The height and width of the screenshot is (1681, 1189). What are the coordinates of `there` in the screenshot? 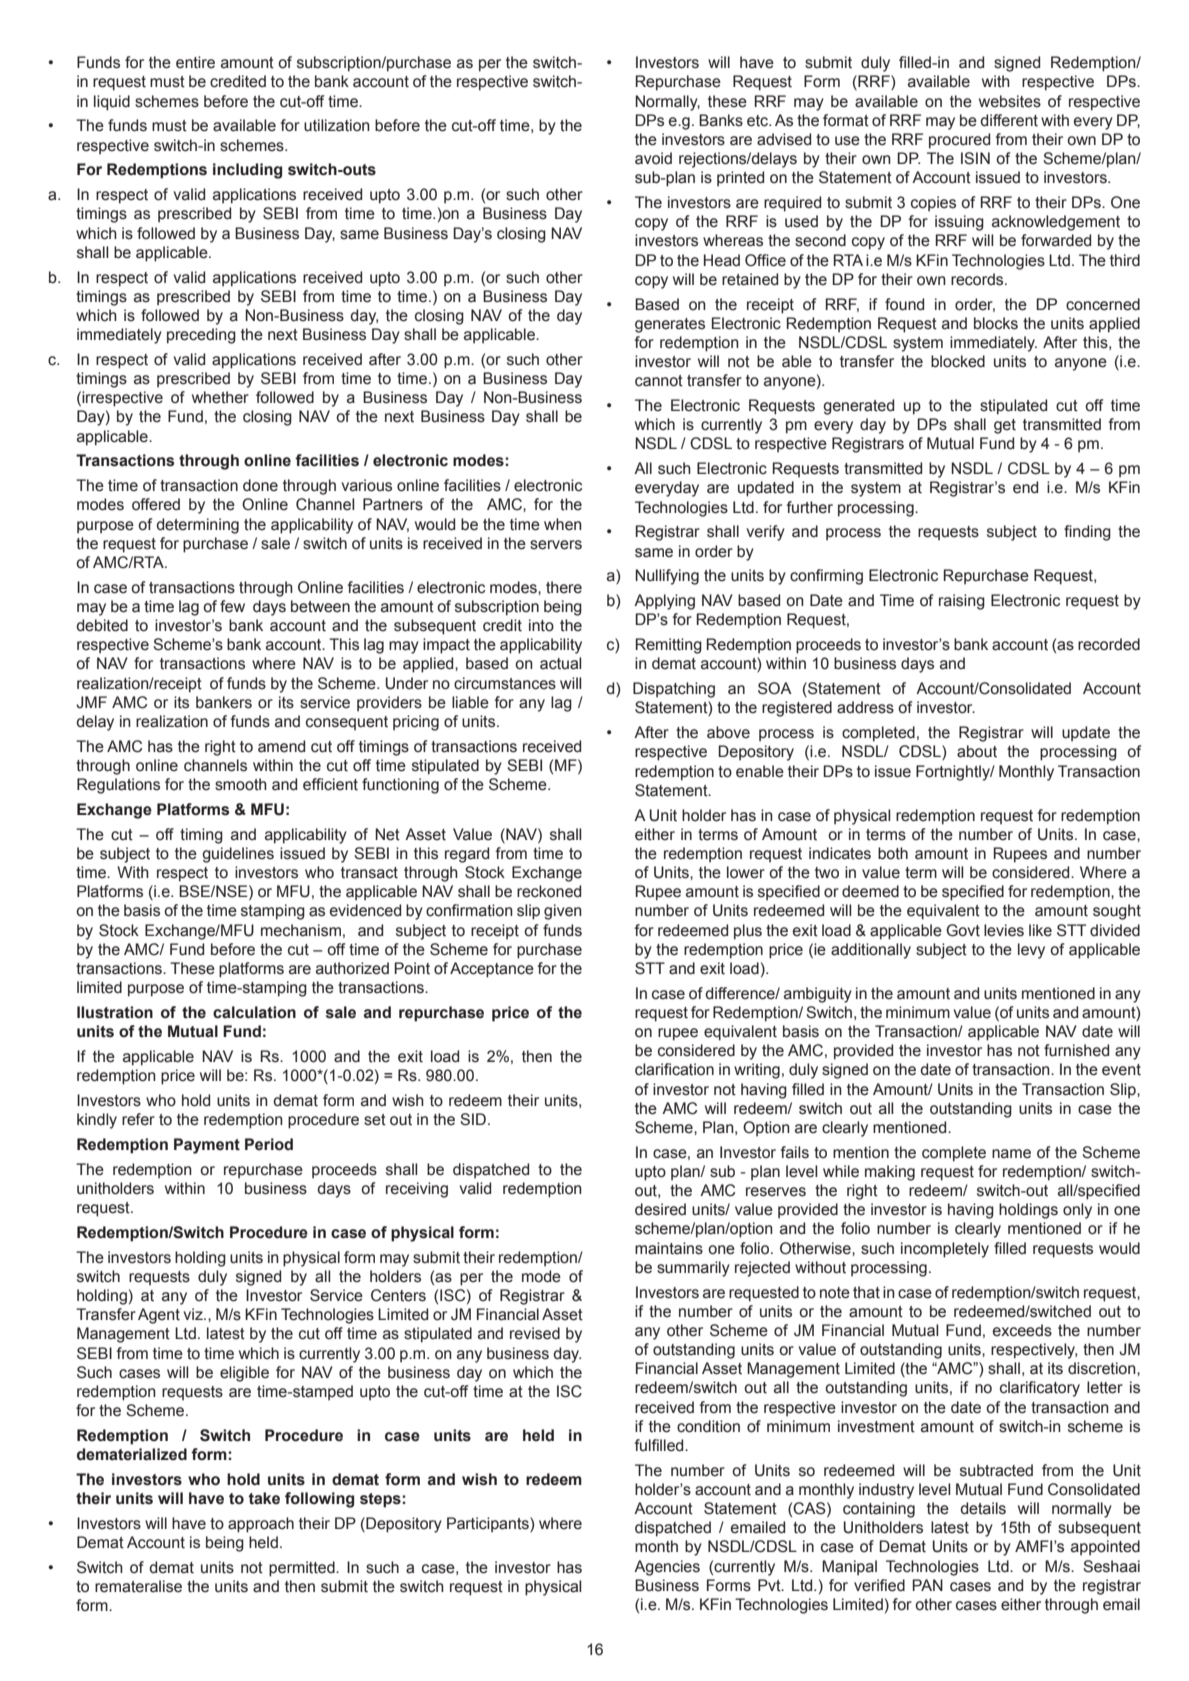 It's located at (564, 587).
